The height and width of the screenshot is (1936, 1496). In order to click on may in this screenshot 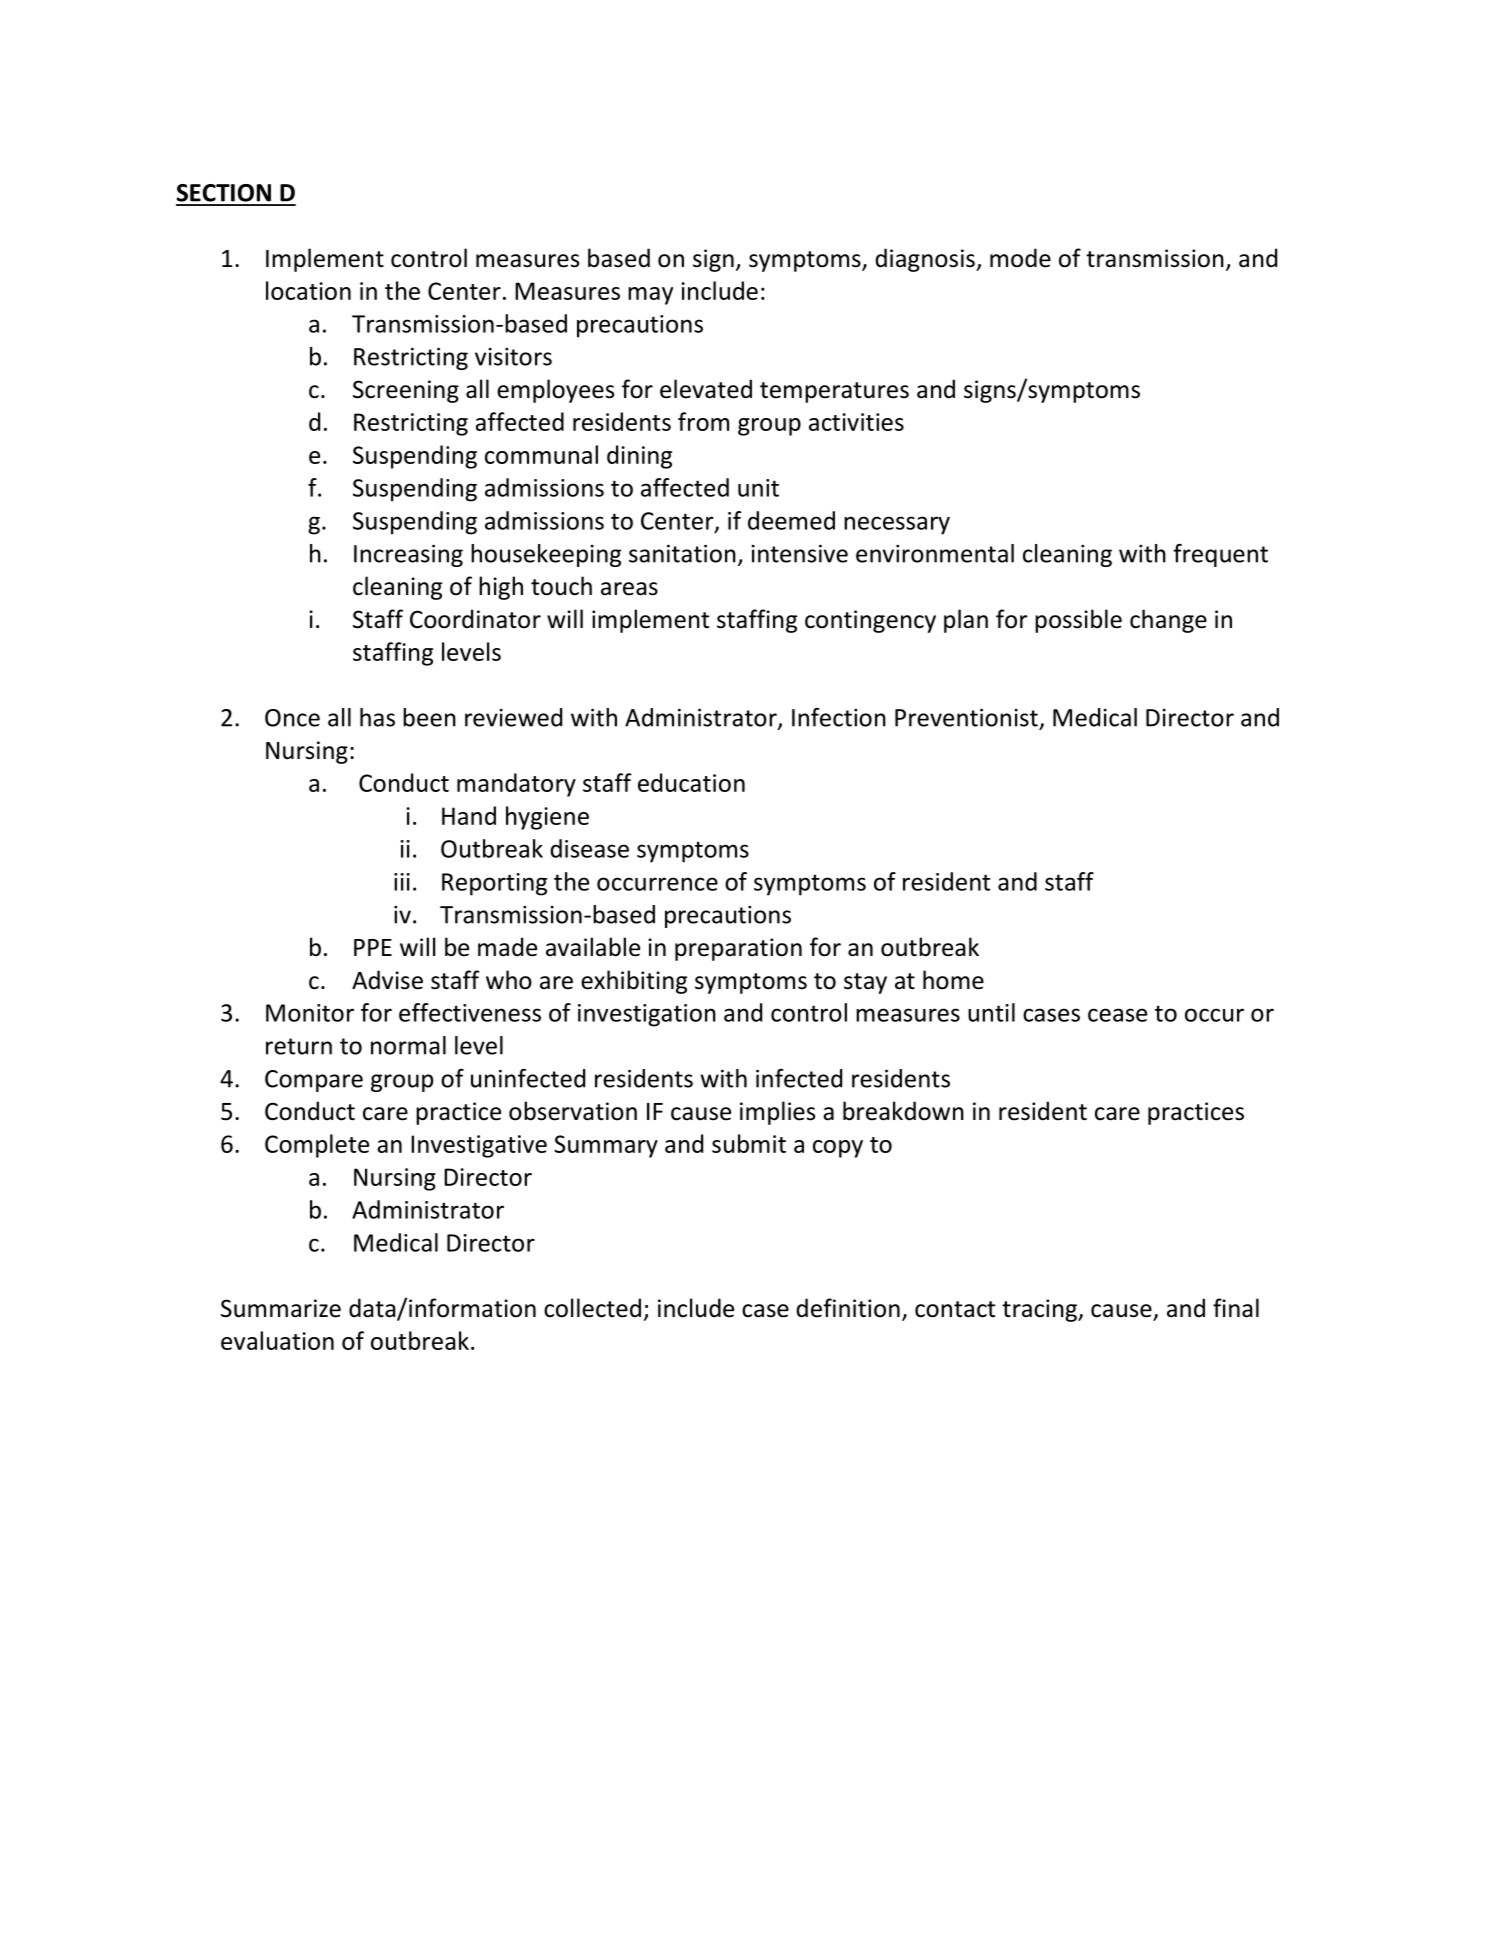, I will do `click(650, 296)`.
